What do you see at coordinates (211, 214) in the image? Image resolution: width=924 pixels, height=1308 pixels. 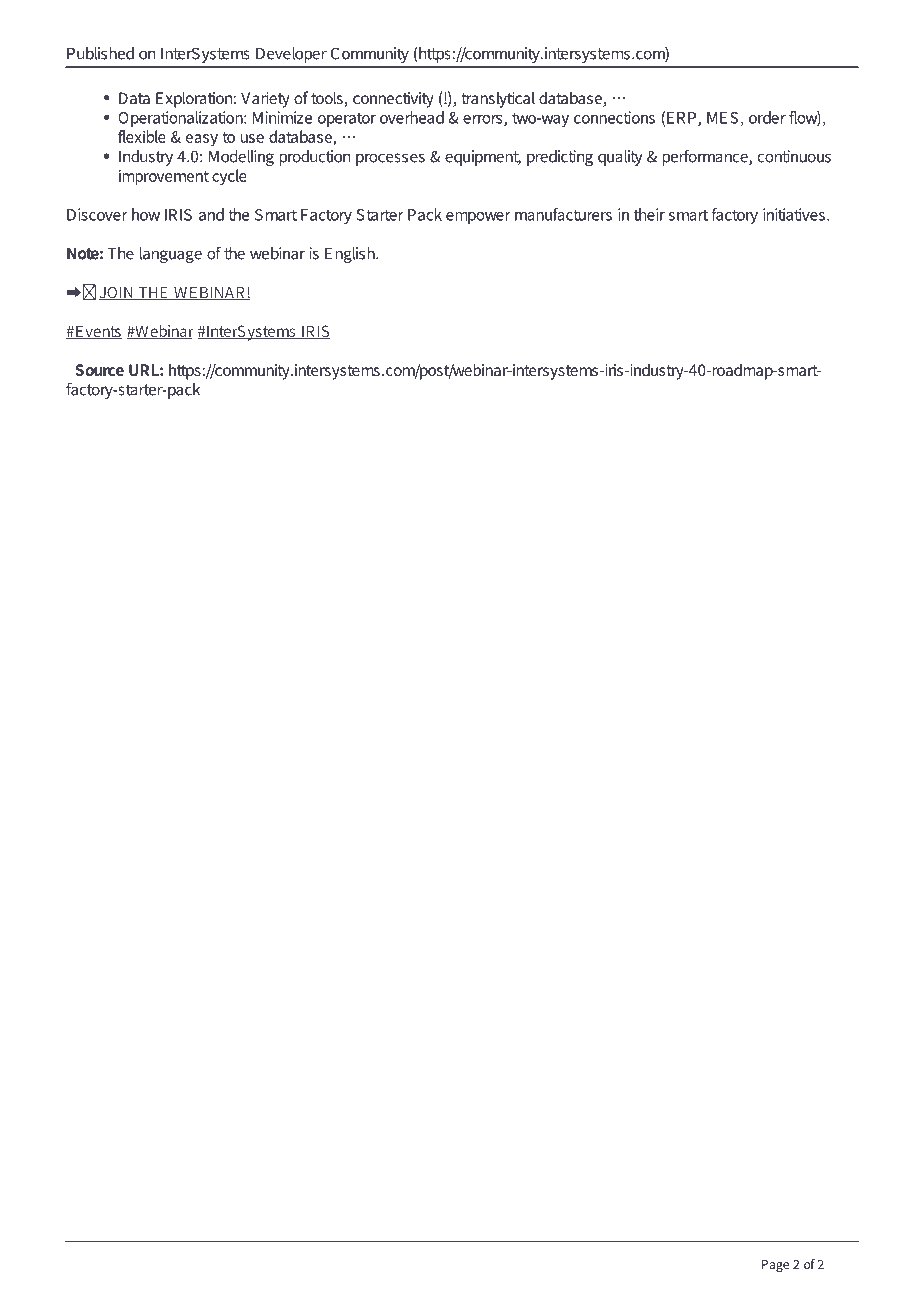 I see `and` at bounding box center [211, 214].
